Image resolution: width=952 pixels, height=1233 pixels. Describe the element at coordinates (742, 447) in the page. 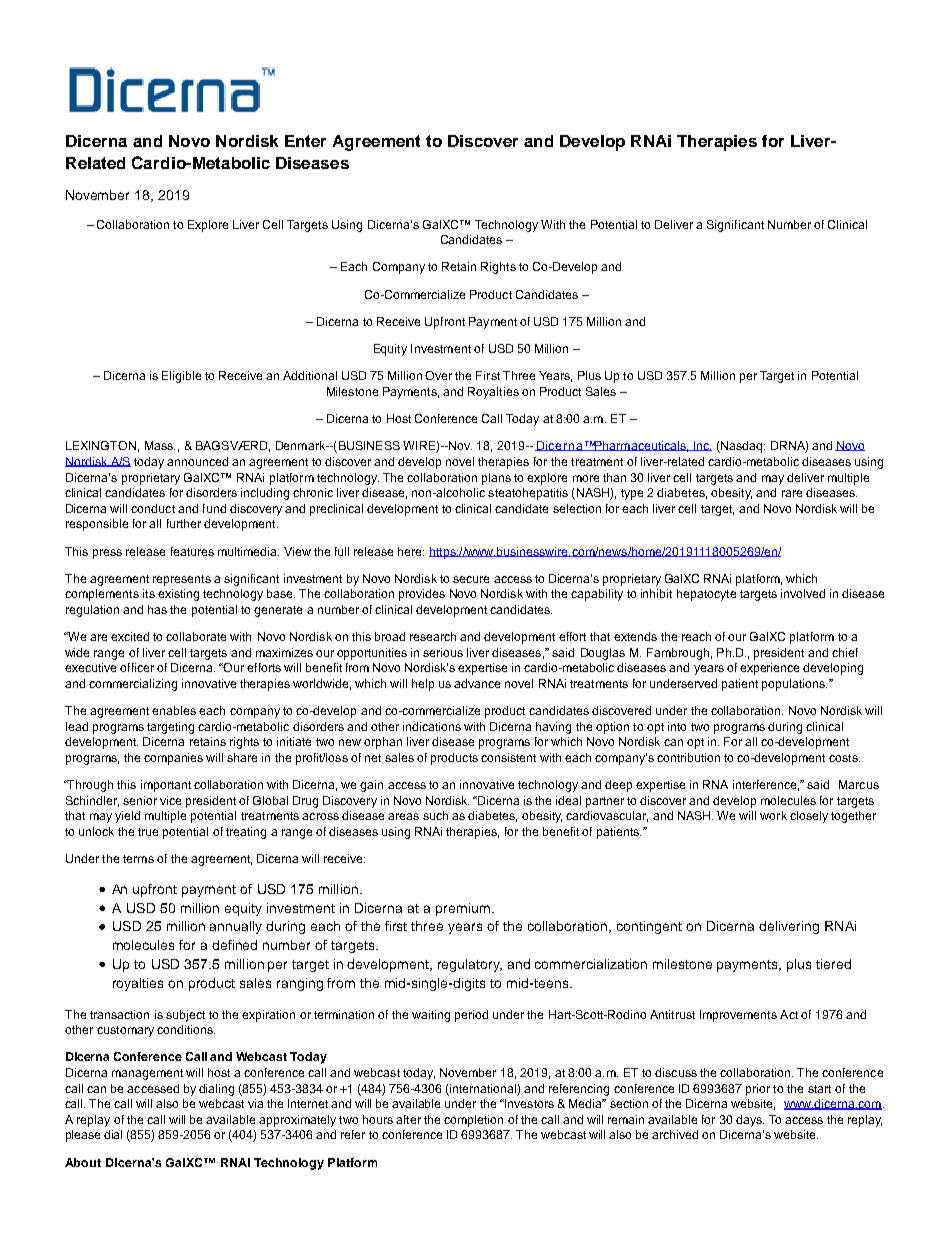

I see `Nasdaq` at that location.
